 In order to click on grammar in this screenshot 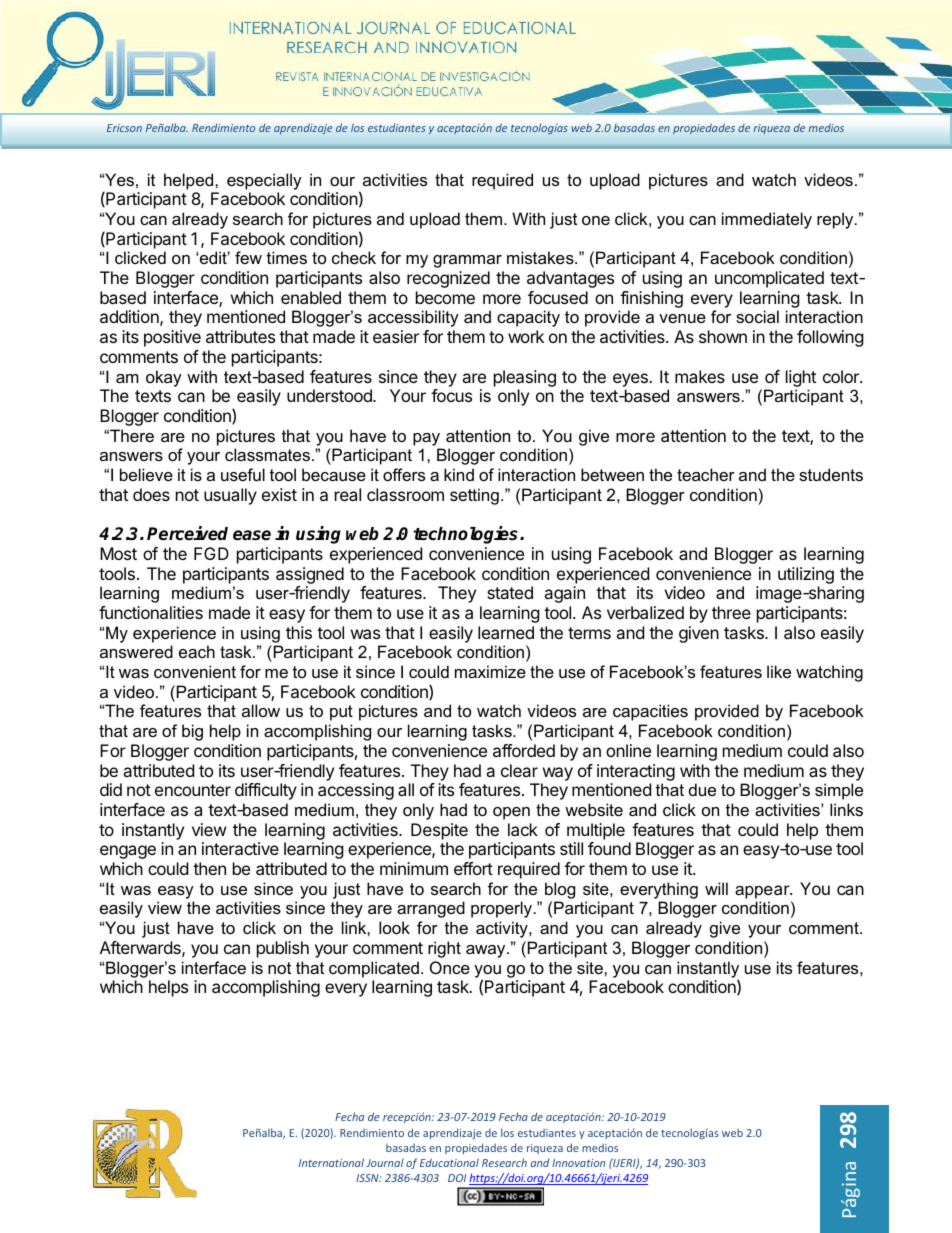, I will do `click(467, 261)`.
